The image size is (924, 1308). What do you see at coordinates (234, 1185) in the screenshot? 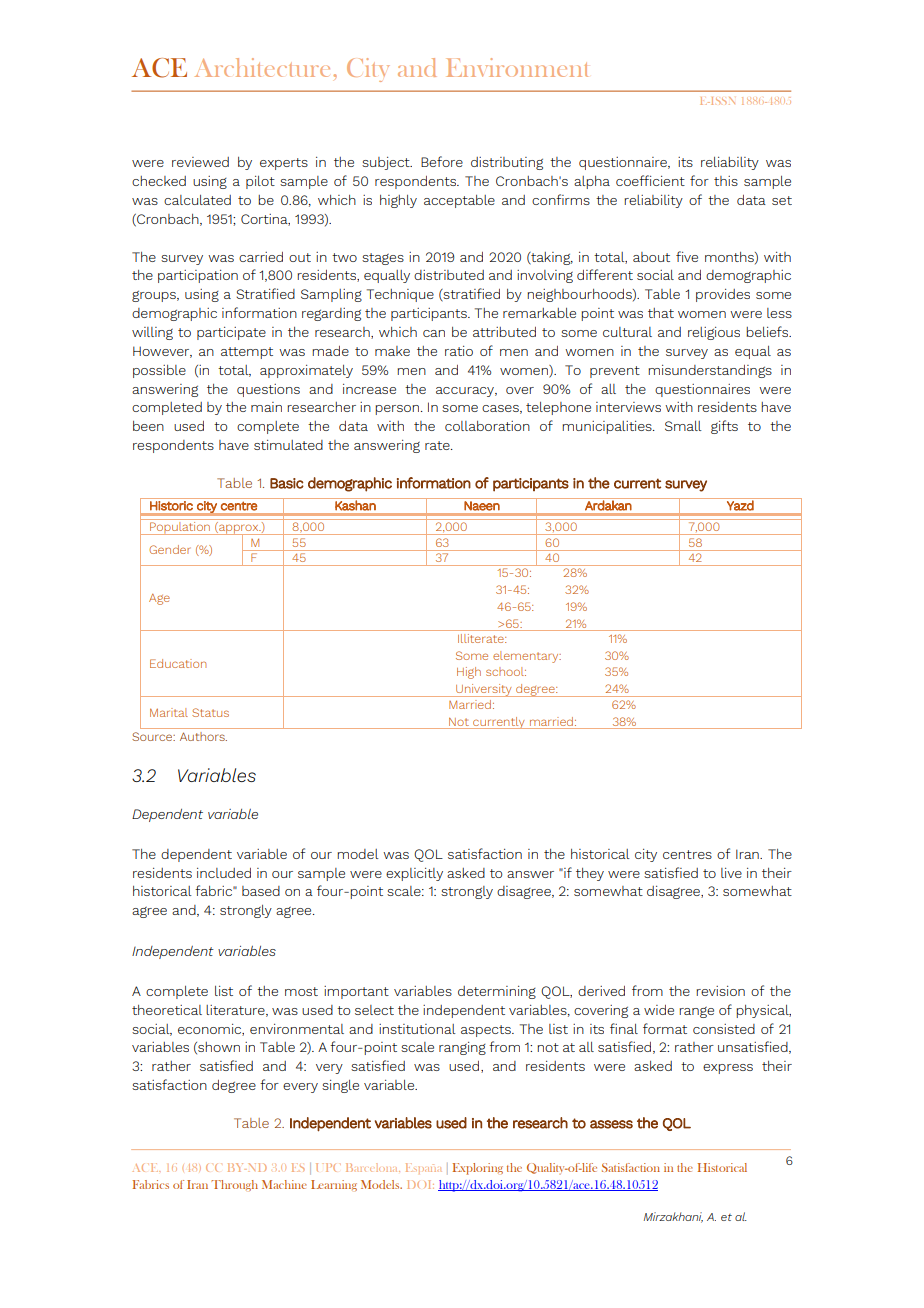
I see `Through` at bounding box center [234, 1185].
